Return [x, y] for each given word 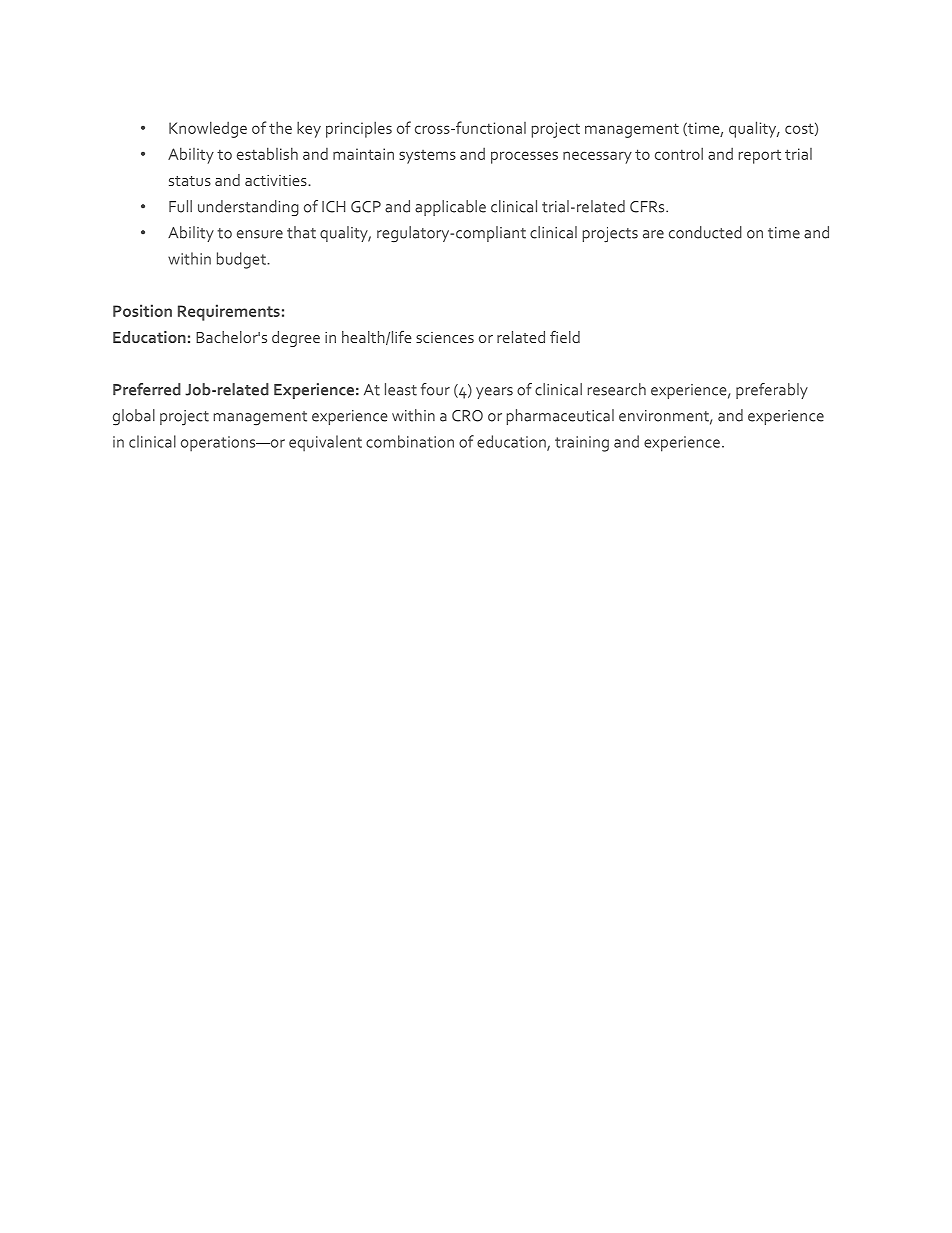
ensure [260, 234]
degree [296, 339]
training [582, 444]
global [134, 417]
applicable [450, 208]
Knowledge [208, 129]
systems [427, 157]
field [565, 337]
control [679, 153]
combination [410, 441]
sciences [445, 337]
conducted [705, 232]
